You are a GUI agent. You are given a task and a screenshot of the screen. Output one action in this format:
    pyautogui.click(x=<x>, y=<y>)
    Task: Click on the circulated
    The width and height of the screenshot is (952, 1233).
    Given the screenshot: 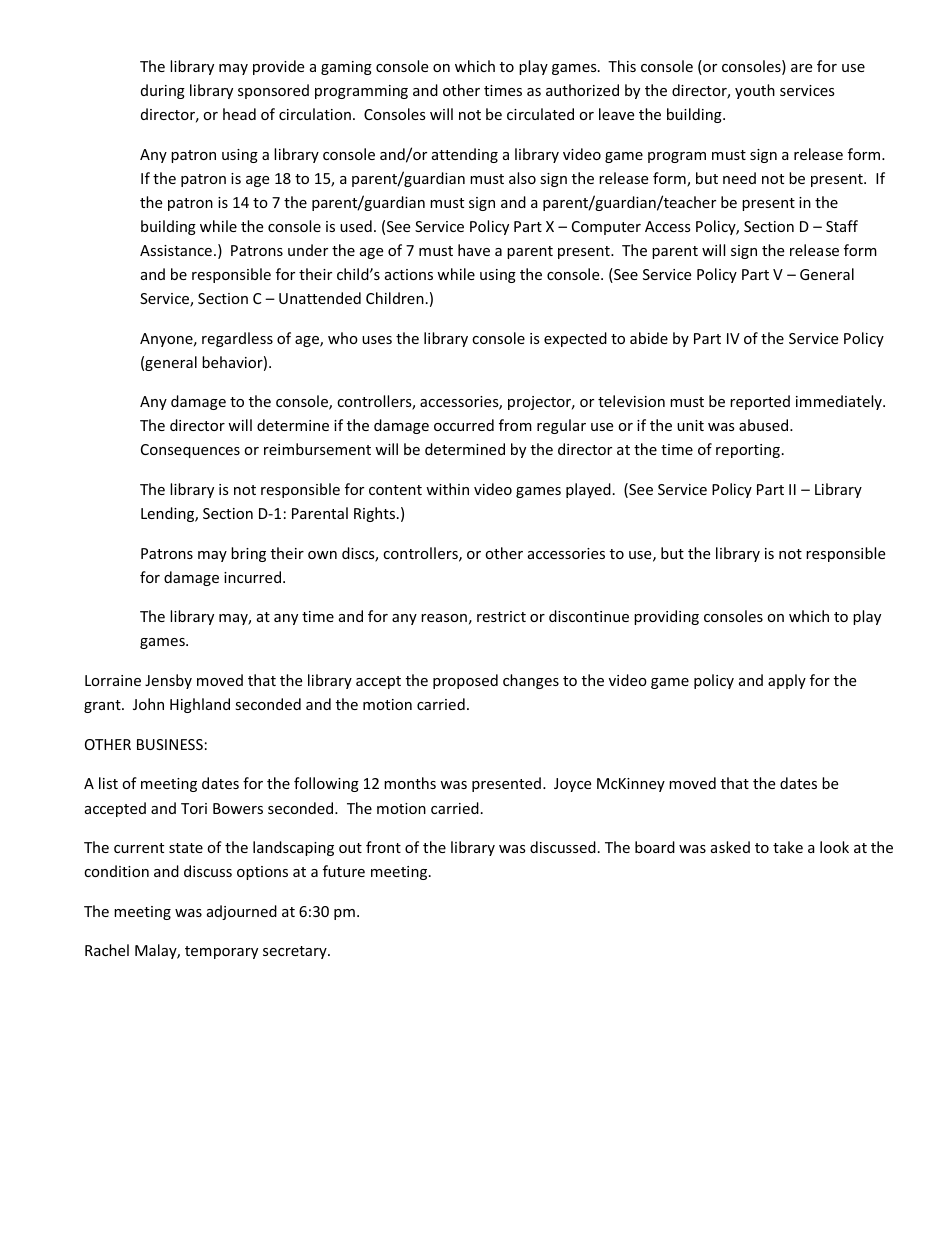 What is the action you would take?
    pyautogui.click(x=540, y=114)
